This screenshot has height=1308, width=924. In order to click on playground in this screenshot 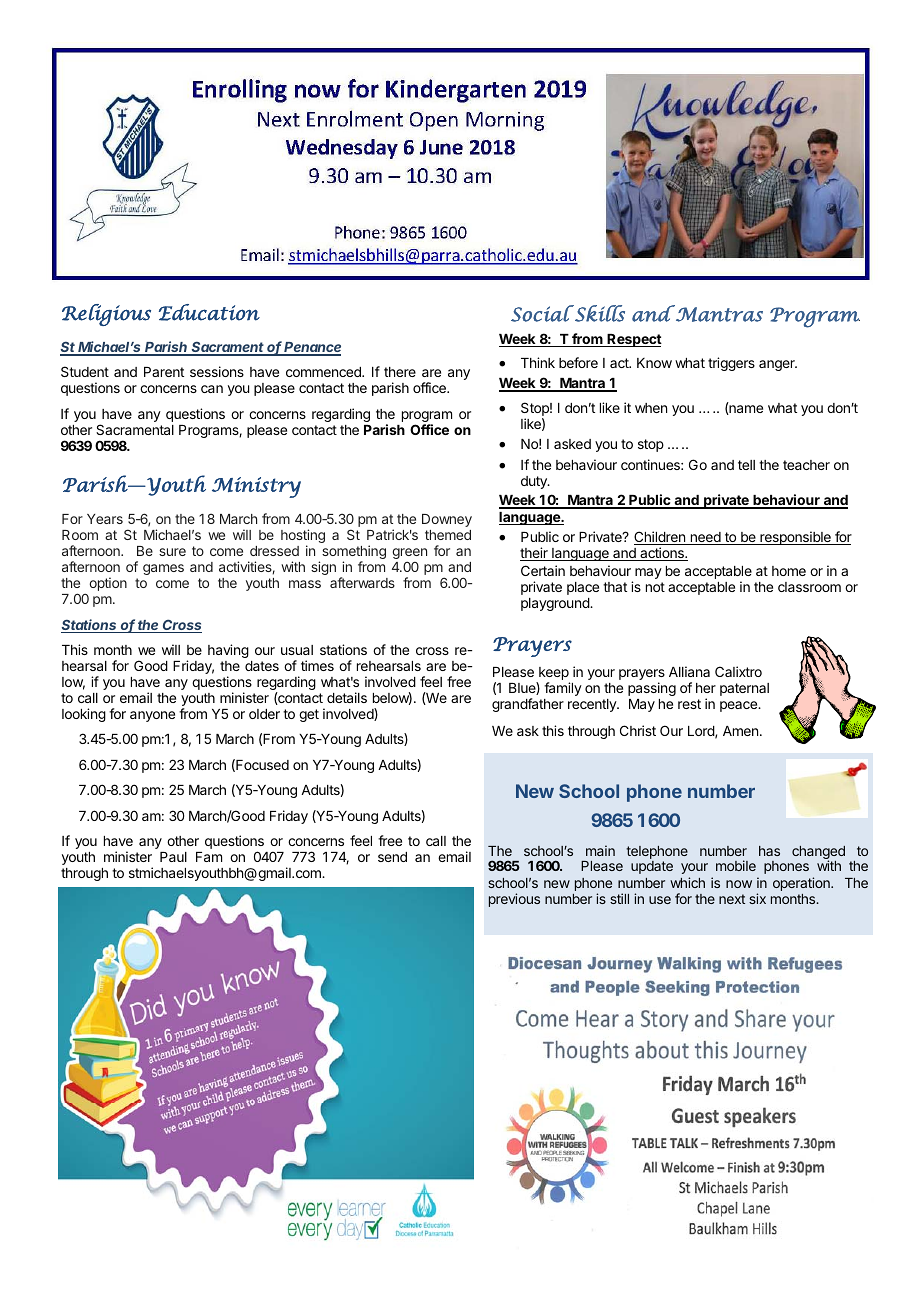, I will do `click(556, 604)`.
